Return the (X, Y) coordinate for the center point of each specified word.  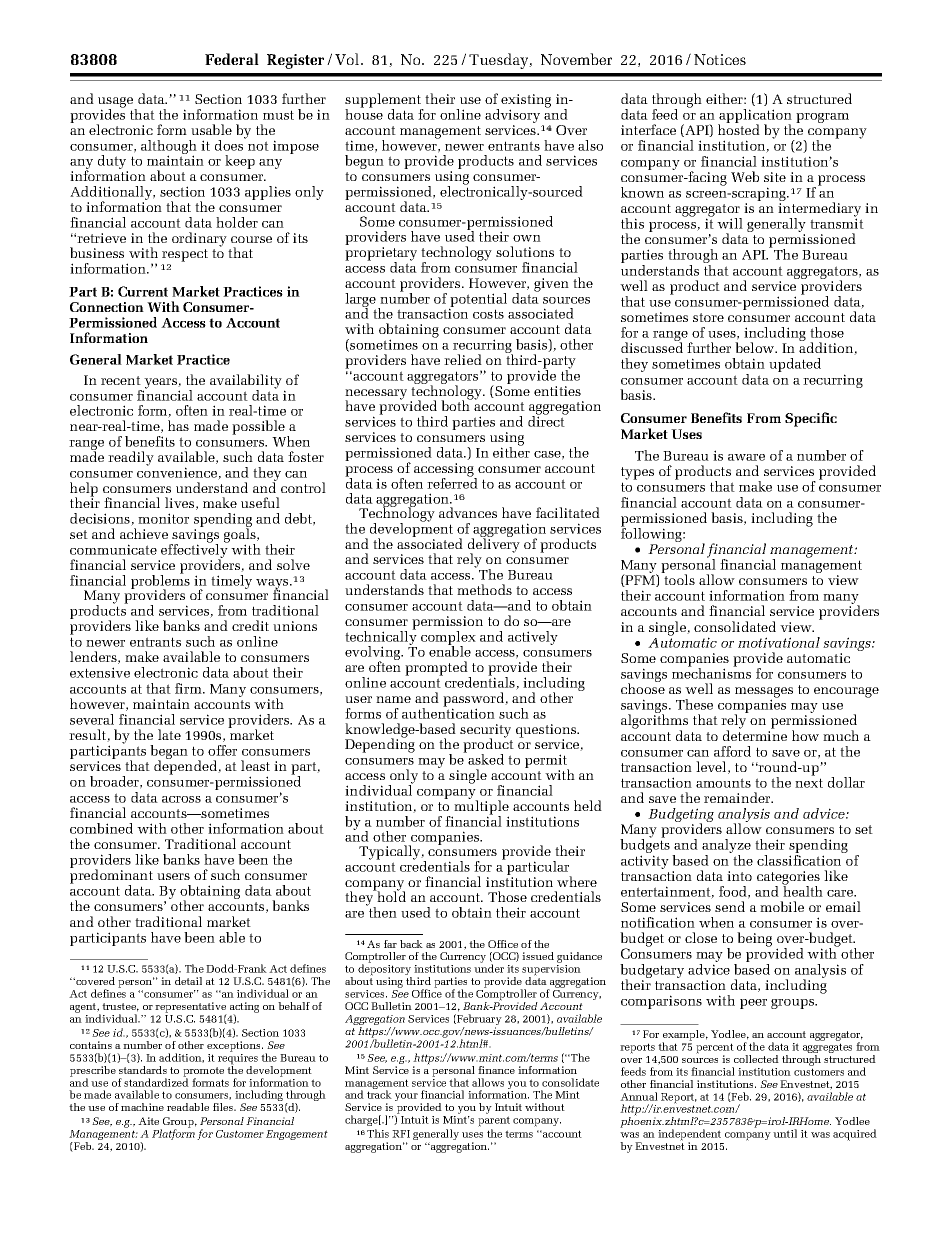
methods (484, 589)
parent (494, 1121)
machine (142, 1107)
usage (117, 103)
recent (121, 380)
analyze (726, 847)
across (181, 799)
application (755, 117)
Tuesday (500, 61)
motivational (779, 642)
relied (463, 359)
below (756, 347)
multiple (480, 807)
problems (160, 582)
